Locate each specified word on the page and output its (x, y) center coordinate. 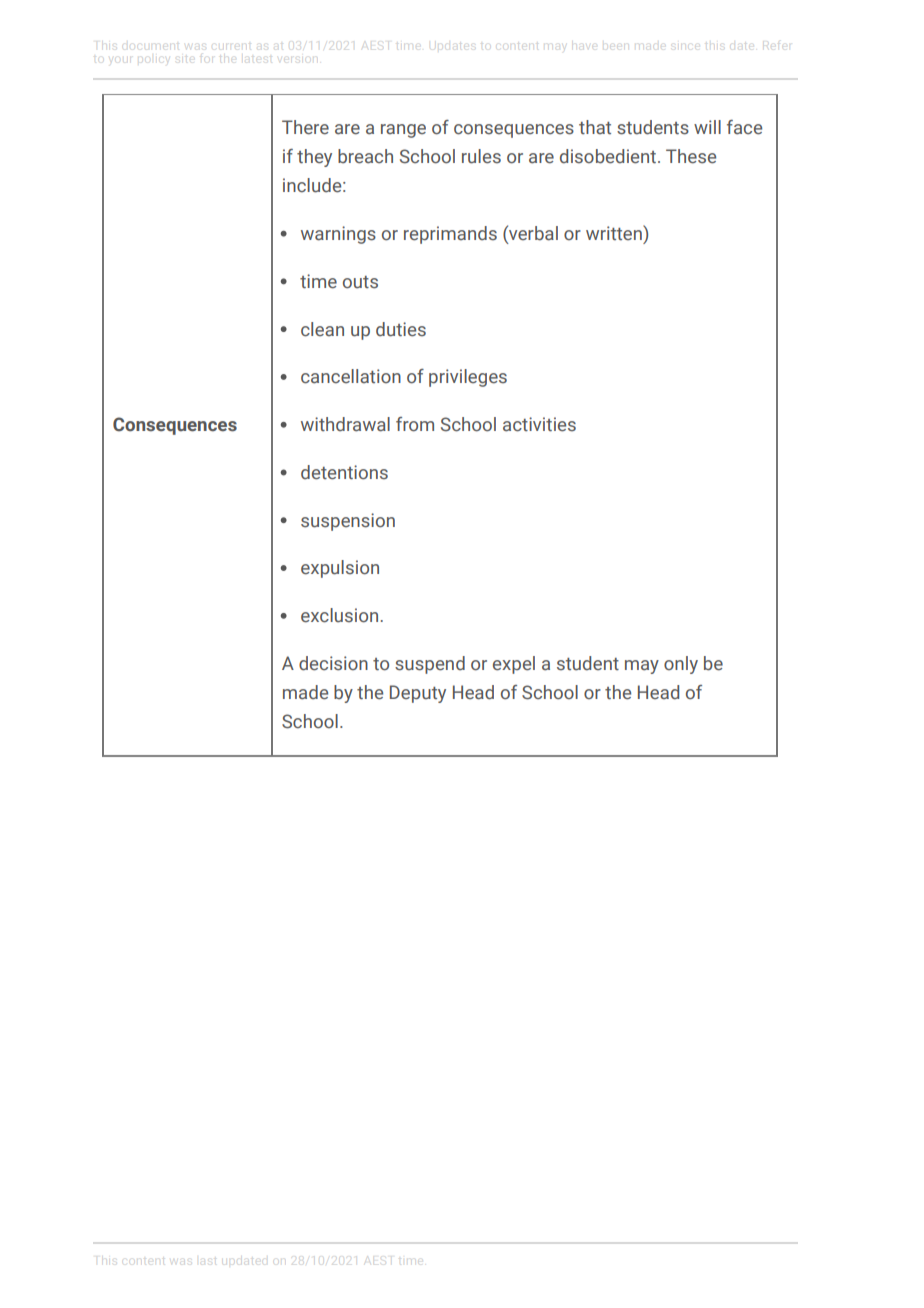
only (681, 665)
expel (514, 665)
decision (333, 663)
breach (365, 156)
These (691, 156)
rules (481, 156)
